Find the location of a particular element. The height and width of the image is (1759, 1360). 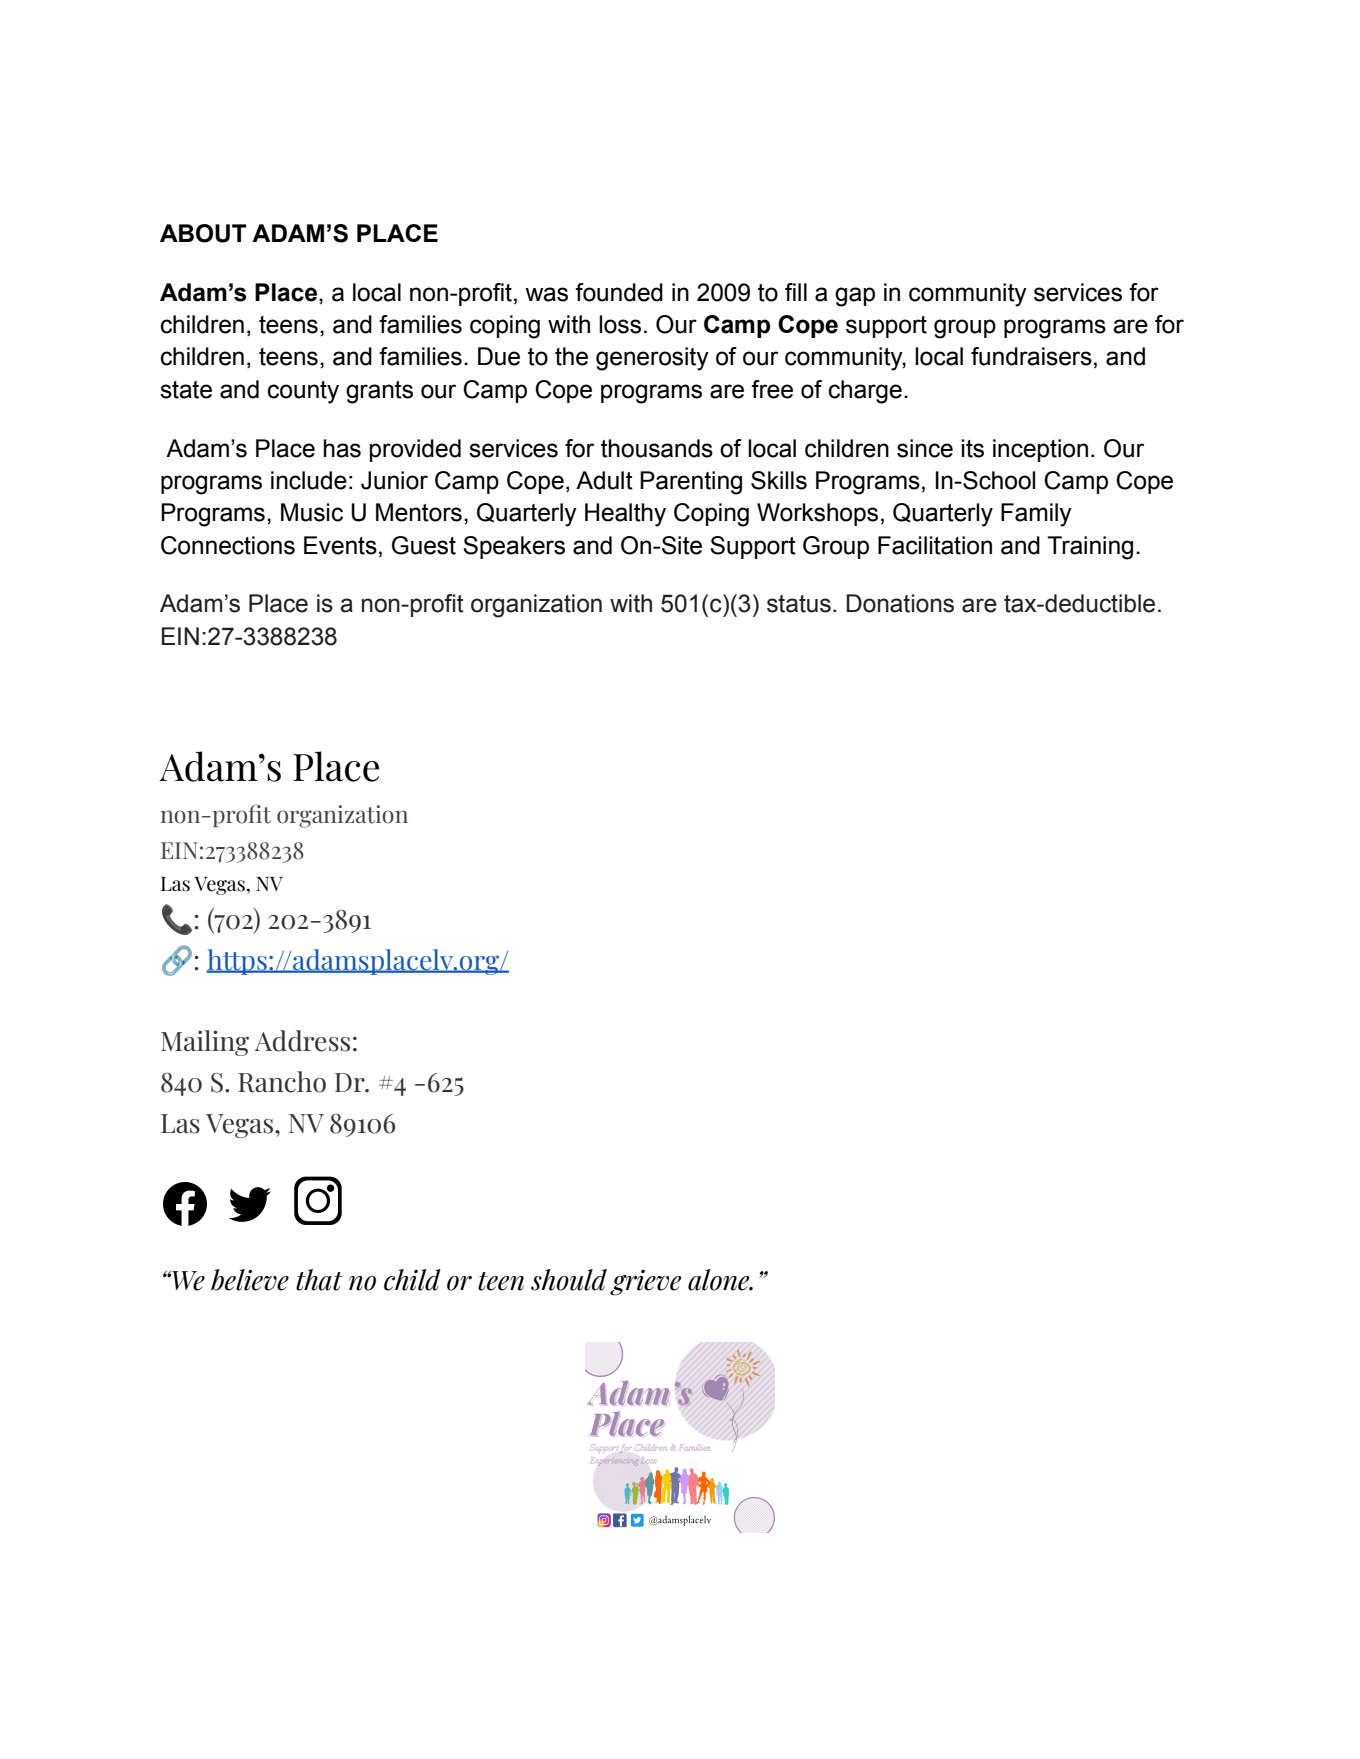

Events is located at coordinates (340, 545).
